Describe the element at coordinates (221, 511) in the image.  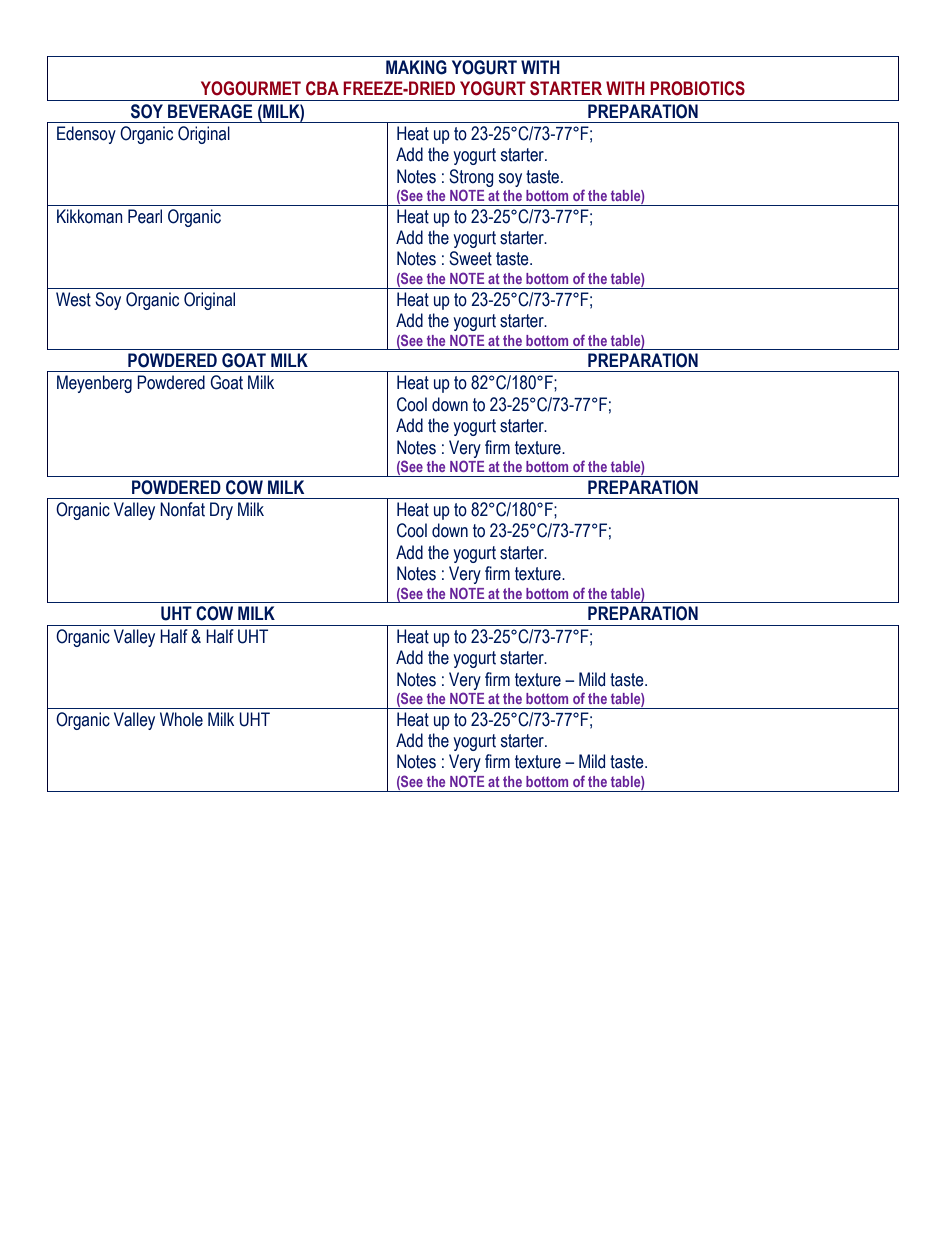
I see `Dry` at that location.
